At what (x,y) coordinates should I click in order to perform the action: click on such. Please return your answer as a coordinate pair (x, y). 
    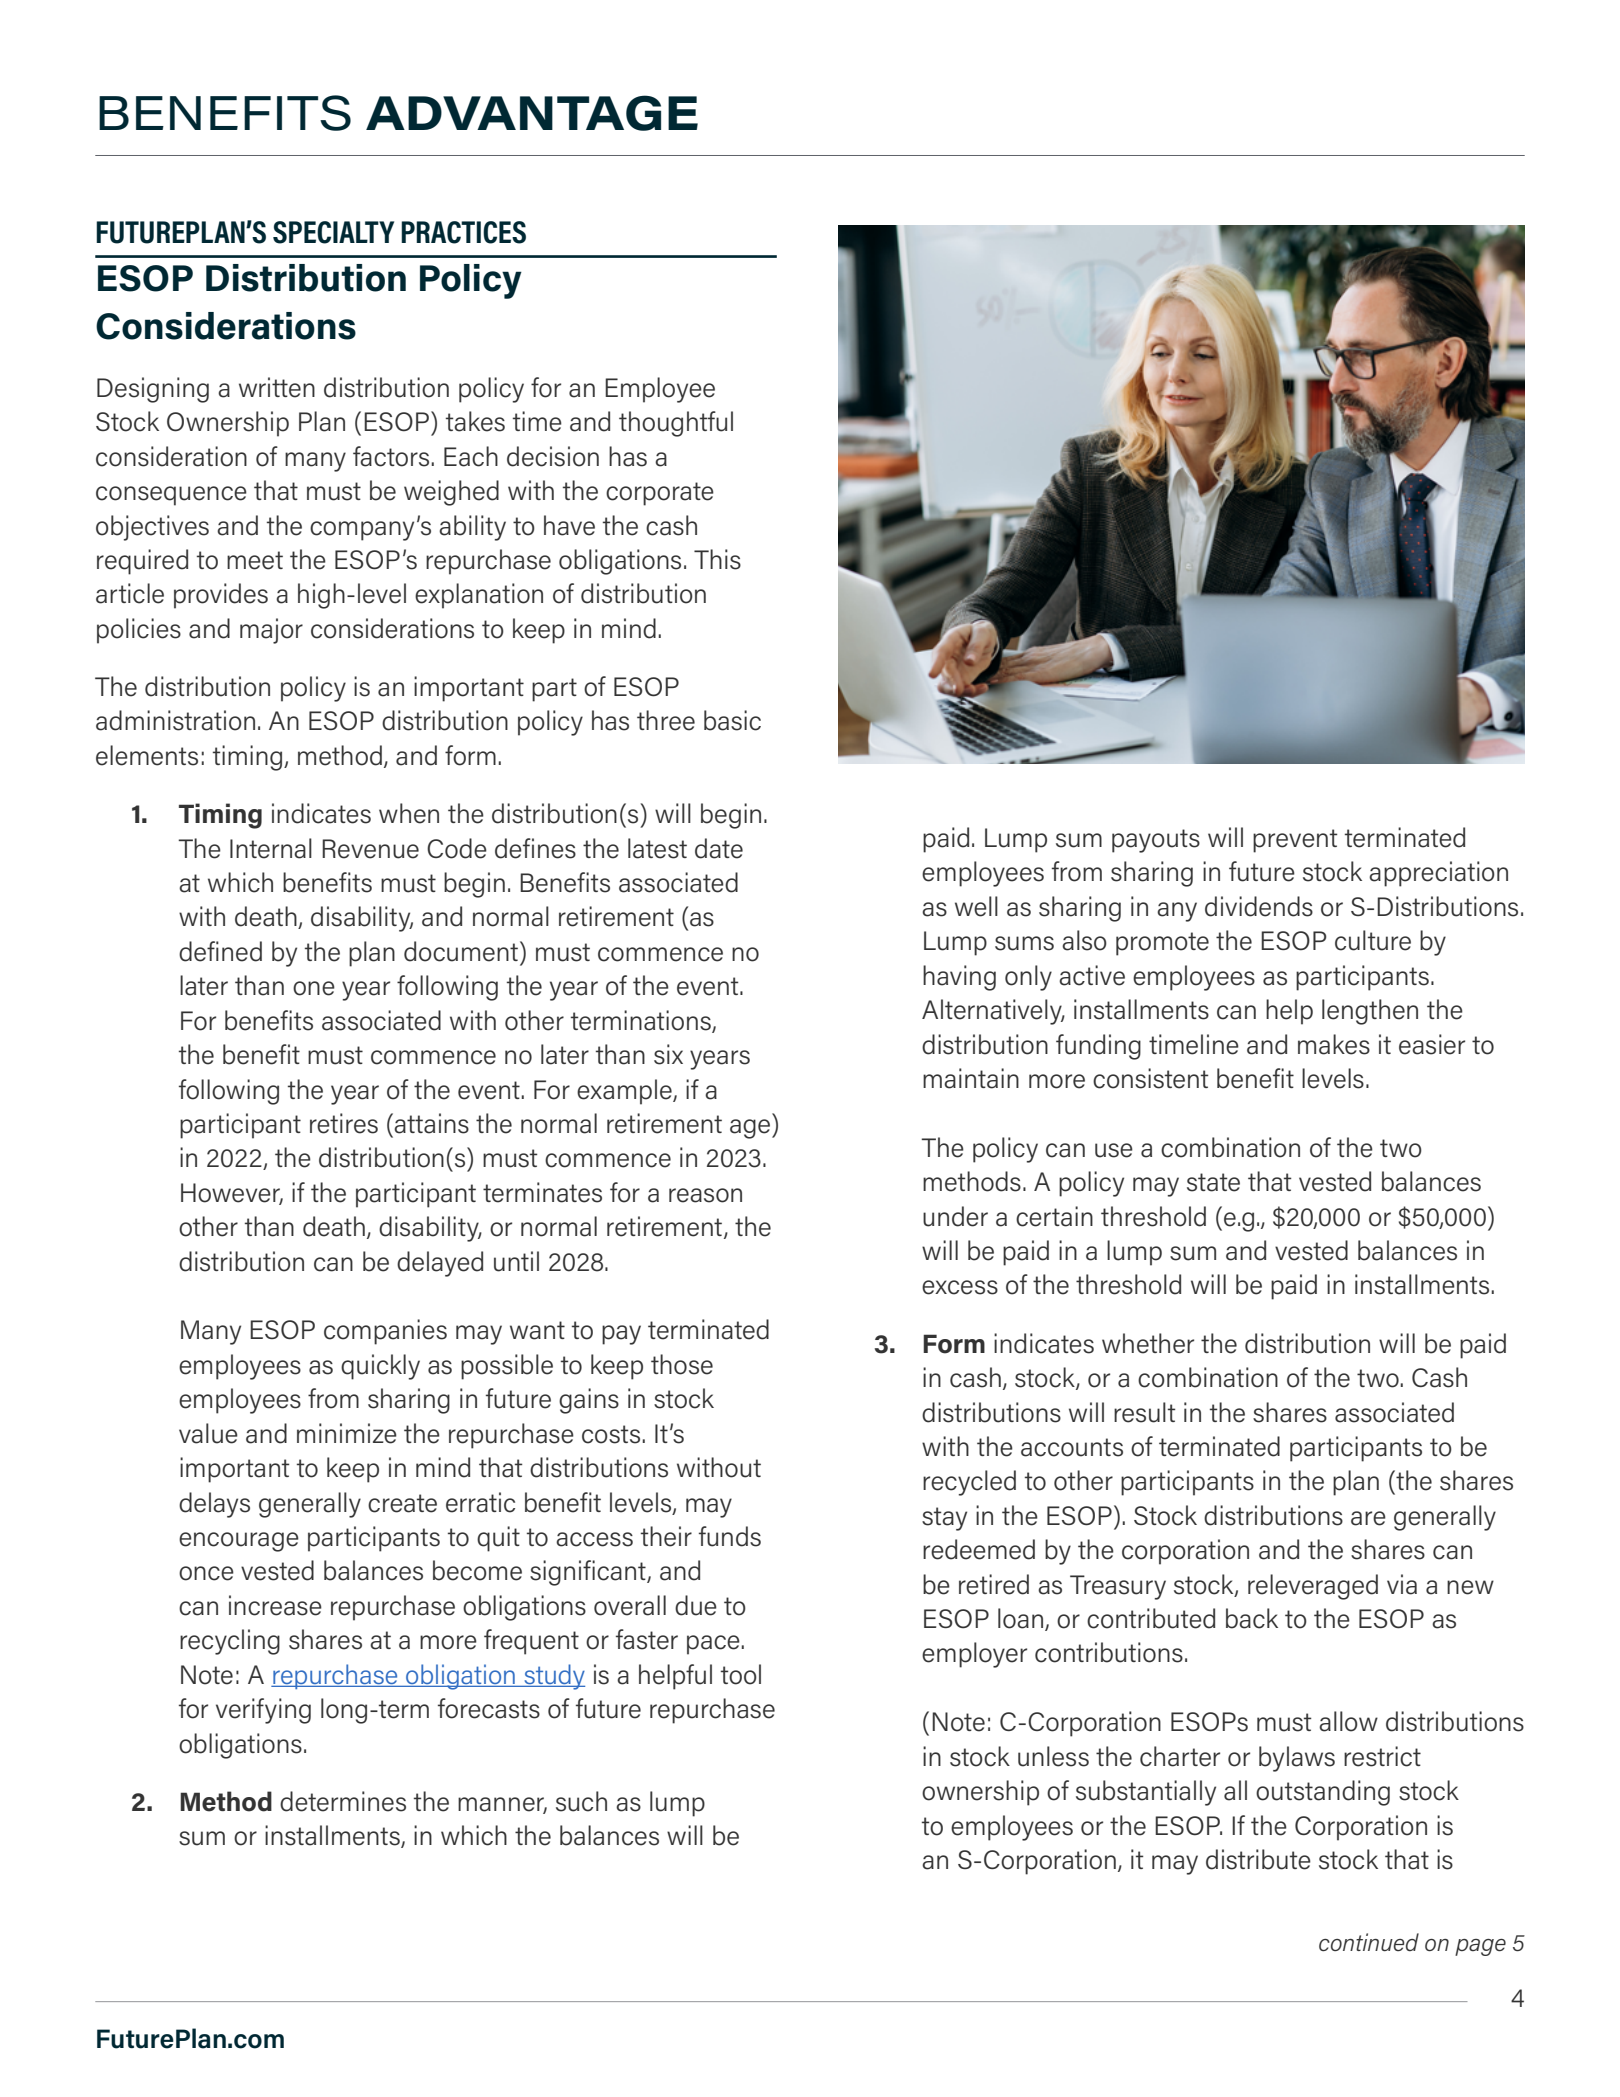
    Looking at the image, I should click on (581, 1801).
